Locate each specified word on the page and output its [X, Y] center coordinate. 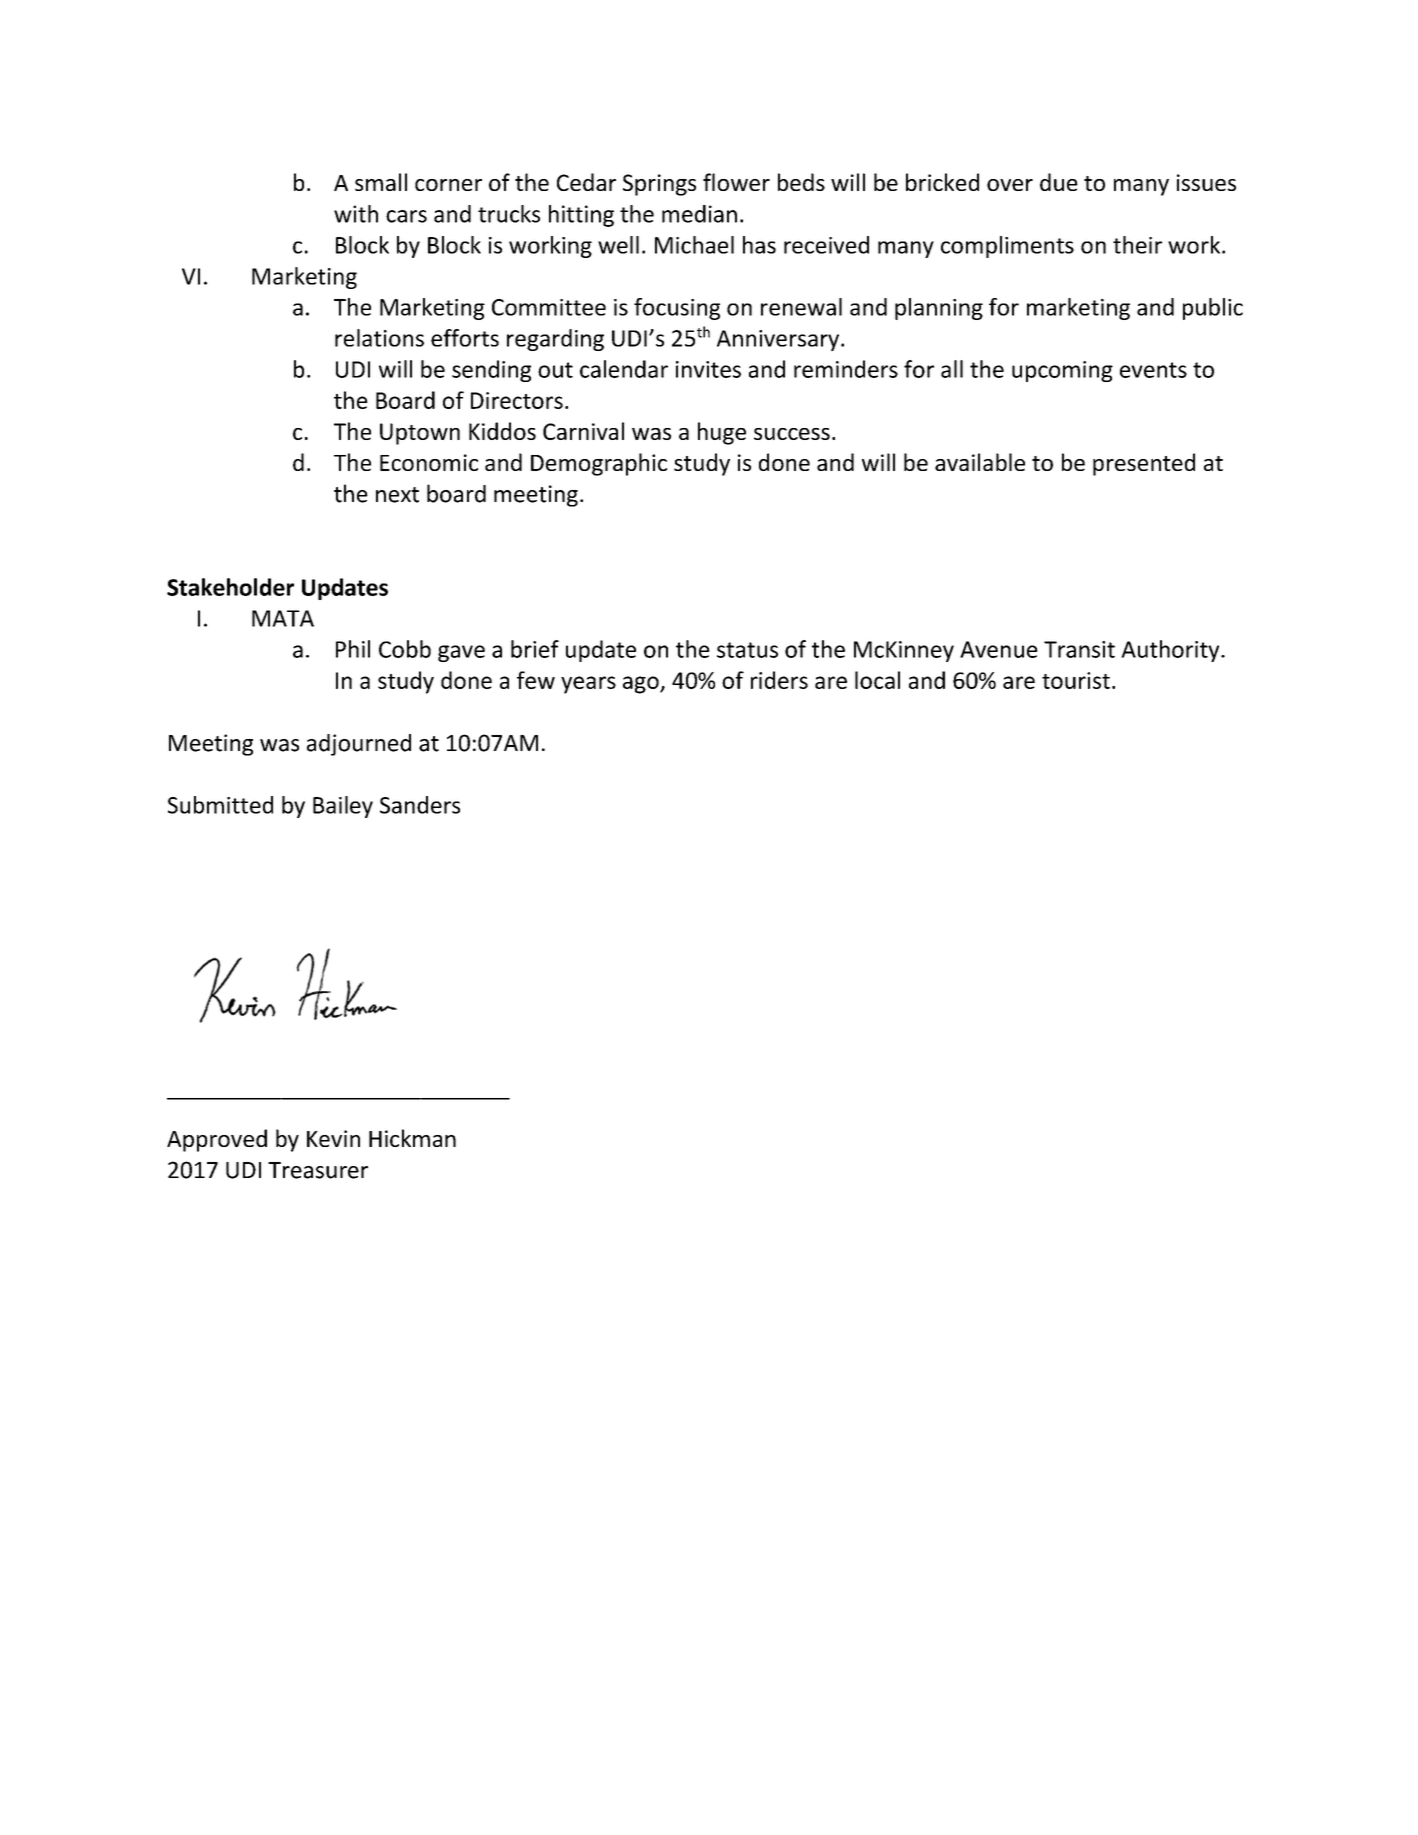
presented [1144, 464]
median [699, 214]
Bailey [343, 807]
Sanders [420, 805]
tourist [1076, 680]
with [356, 214]
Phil [353, 649]
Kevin [333, 1138]
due [1059, 182]
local [877, 680]
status [747, 650]
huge [722, 433]
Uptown [420, 434]
